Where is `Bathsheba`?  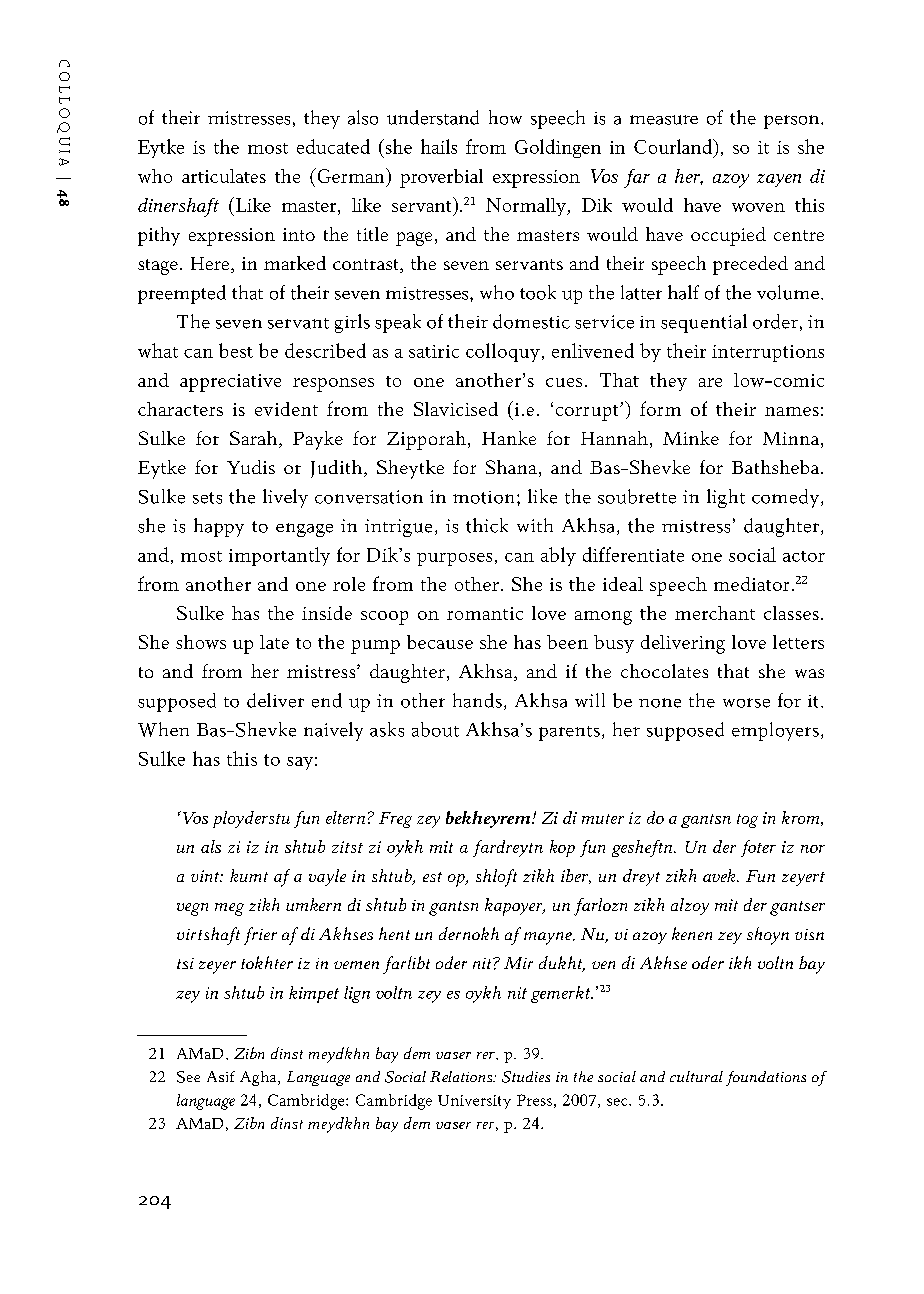
Bathsheba is located at coordinates (775, 467).
